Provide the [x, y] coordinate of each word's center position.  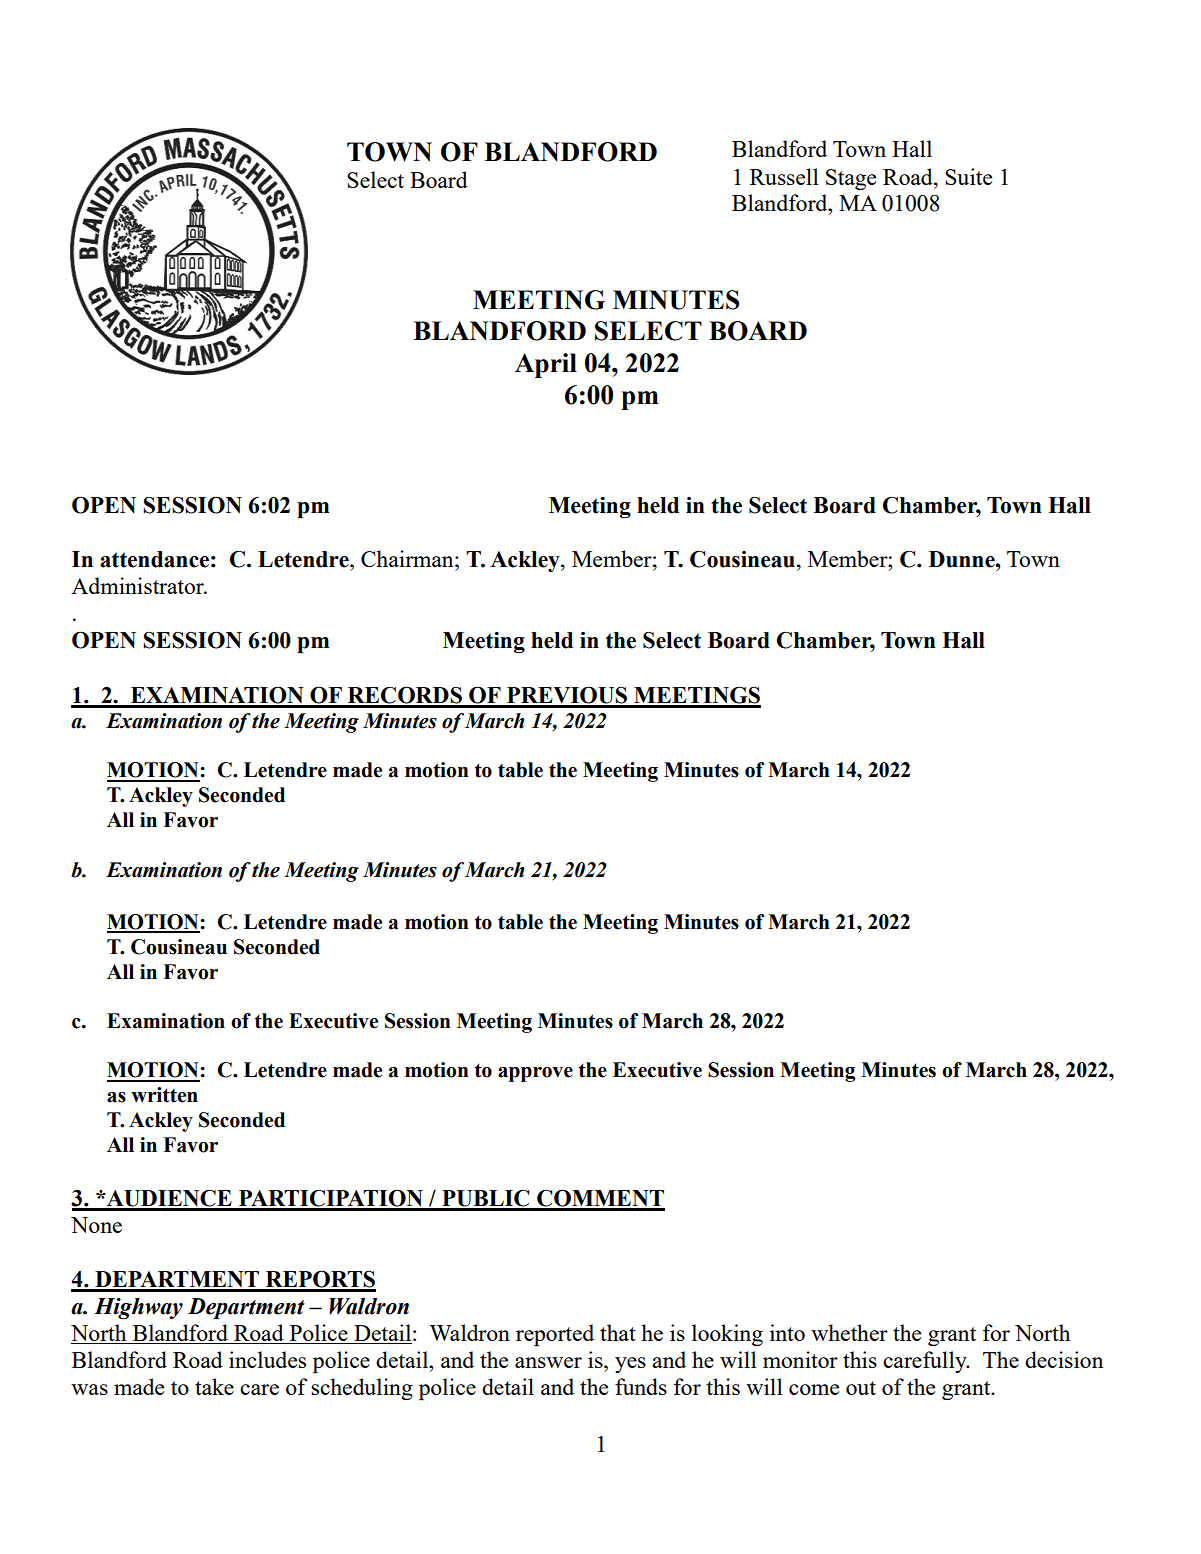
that [618, 1332]
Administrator [138, 585]
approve [535, 1074]
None [96, 1225]
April [546, 365]
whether [849, 1332]
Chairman [408, 558]
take [214, 1386]
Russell [784, 176]
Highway [138, 1308]
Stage [851, 179]
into [787, 1332]
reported [555, 1335]
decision [1064, 1359]
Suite [968, 176]
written [164, 1095]
